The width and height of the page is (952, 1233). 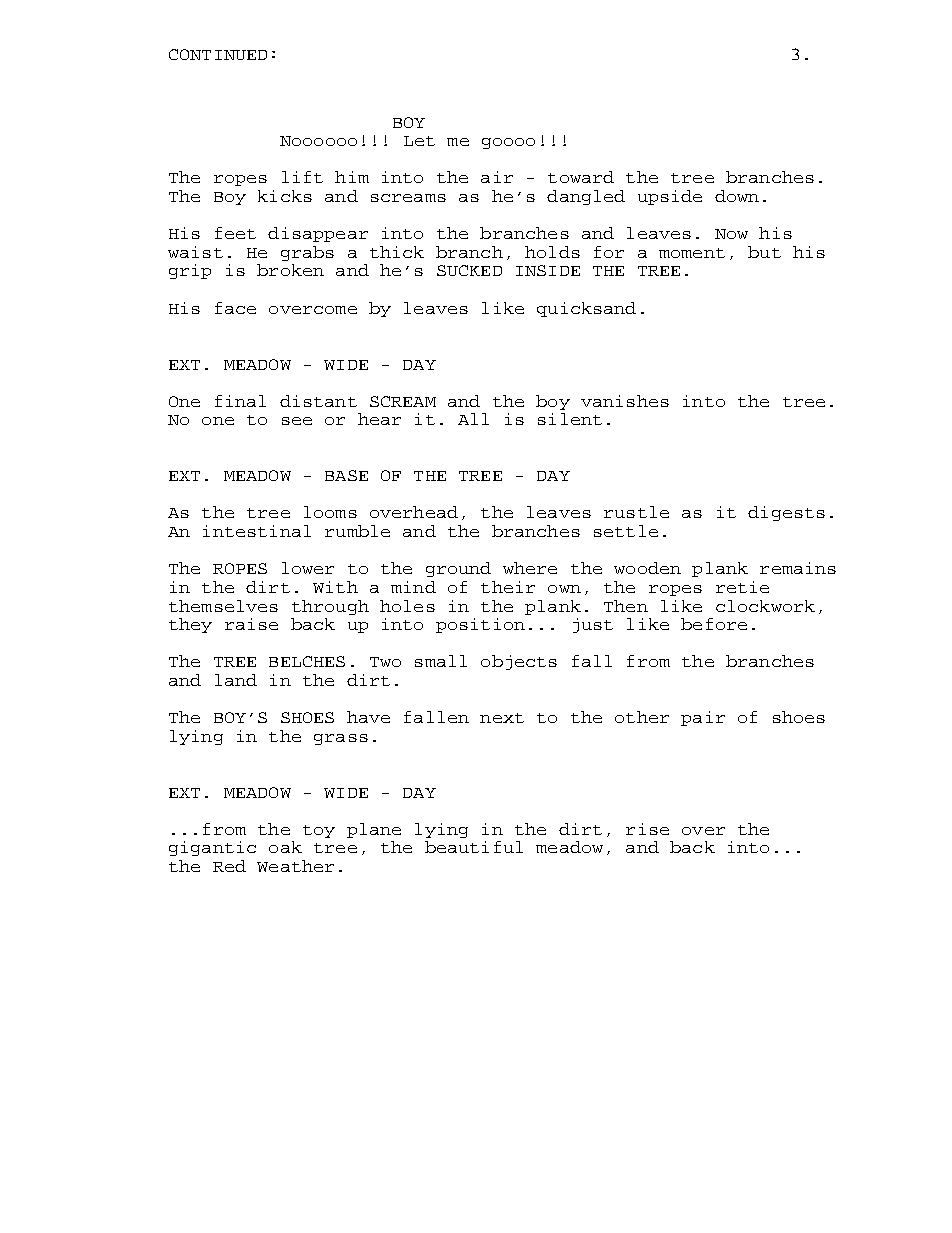 What do you see at coordinates (285, 847) in the page?
I see `oak` at bounding box center [285, 847].
